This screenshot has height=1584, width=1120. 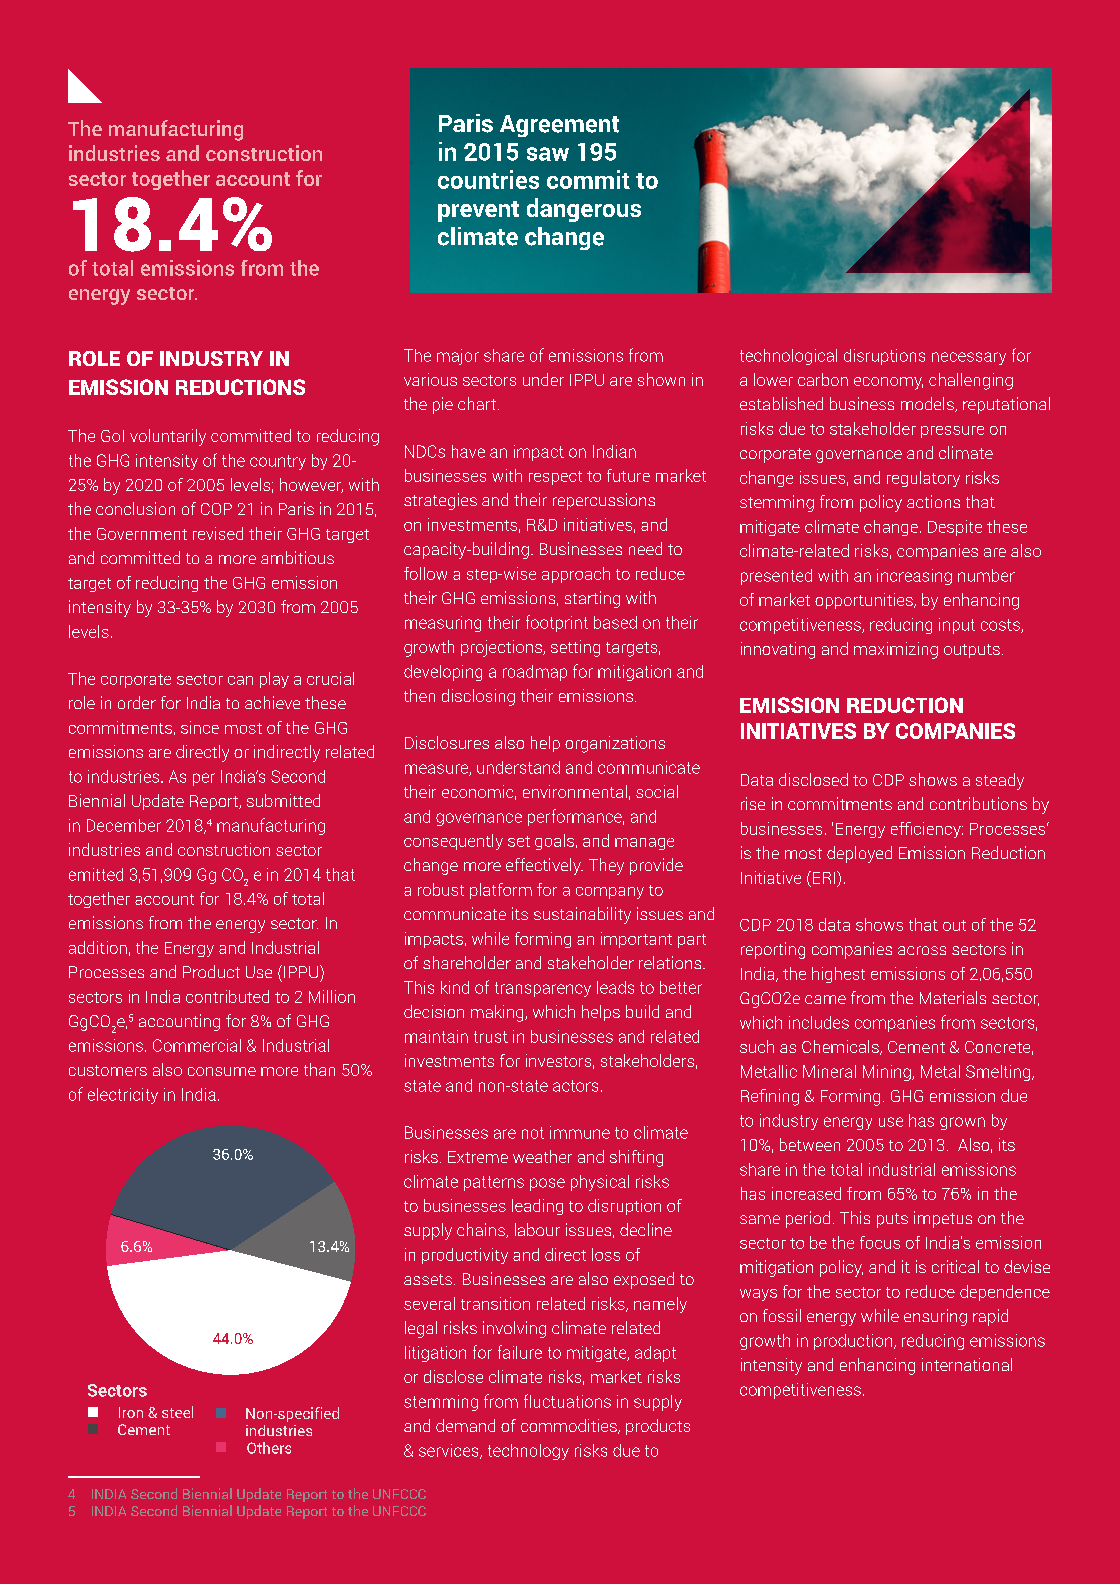 What do you see at coordinates (969, 358) in the screenshot?
I see `necessary` at bounding box center [969, 358].
